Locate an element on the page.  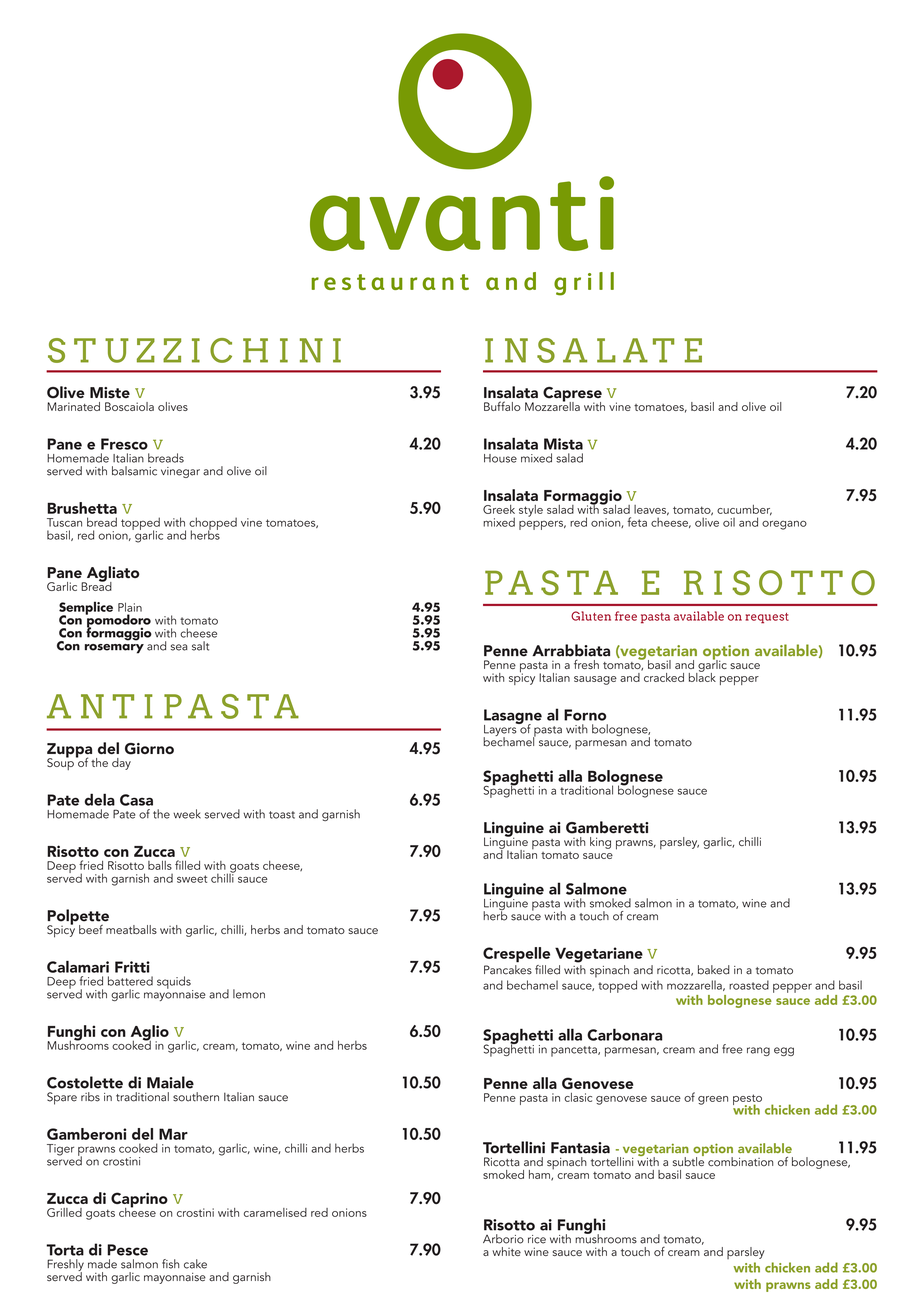
Arborio is located at coordinates (503, 1239).
